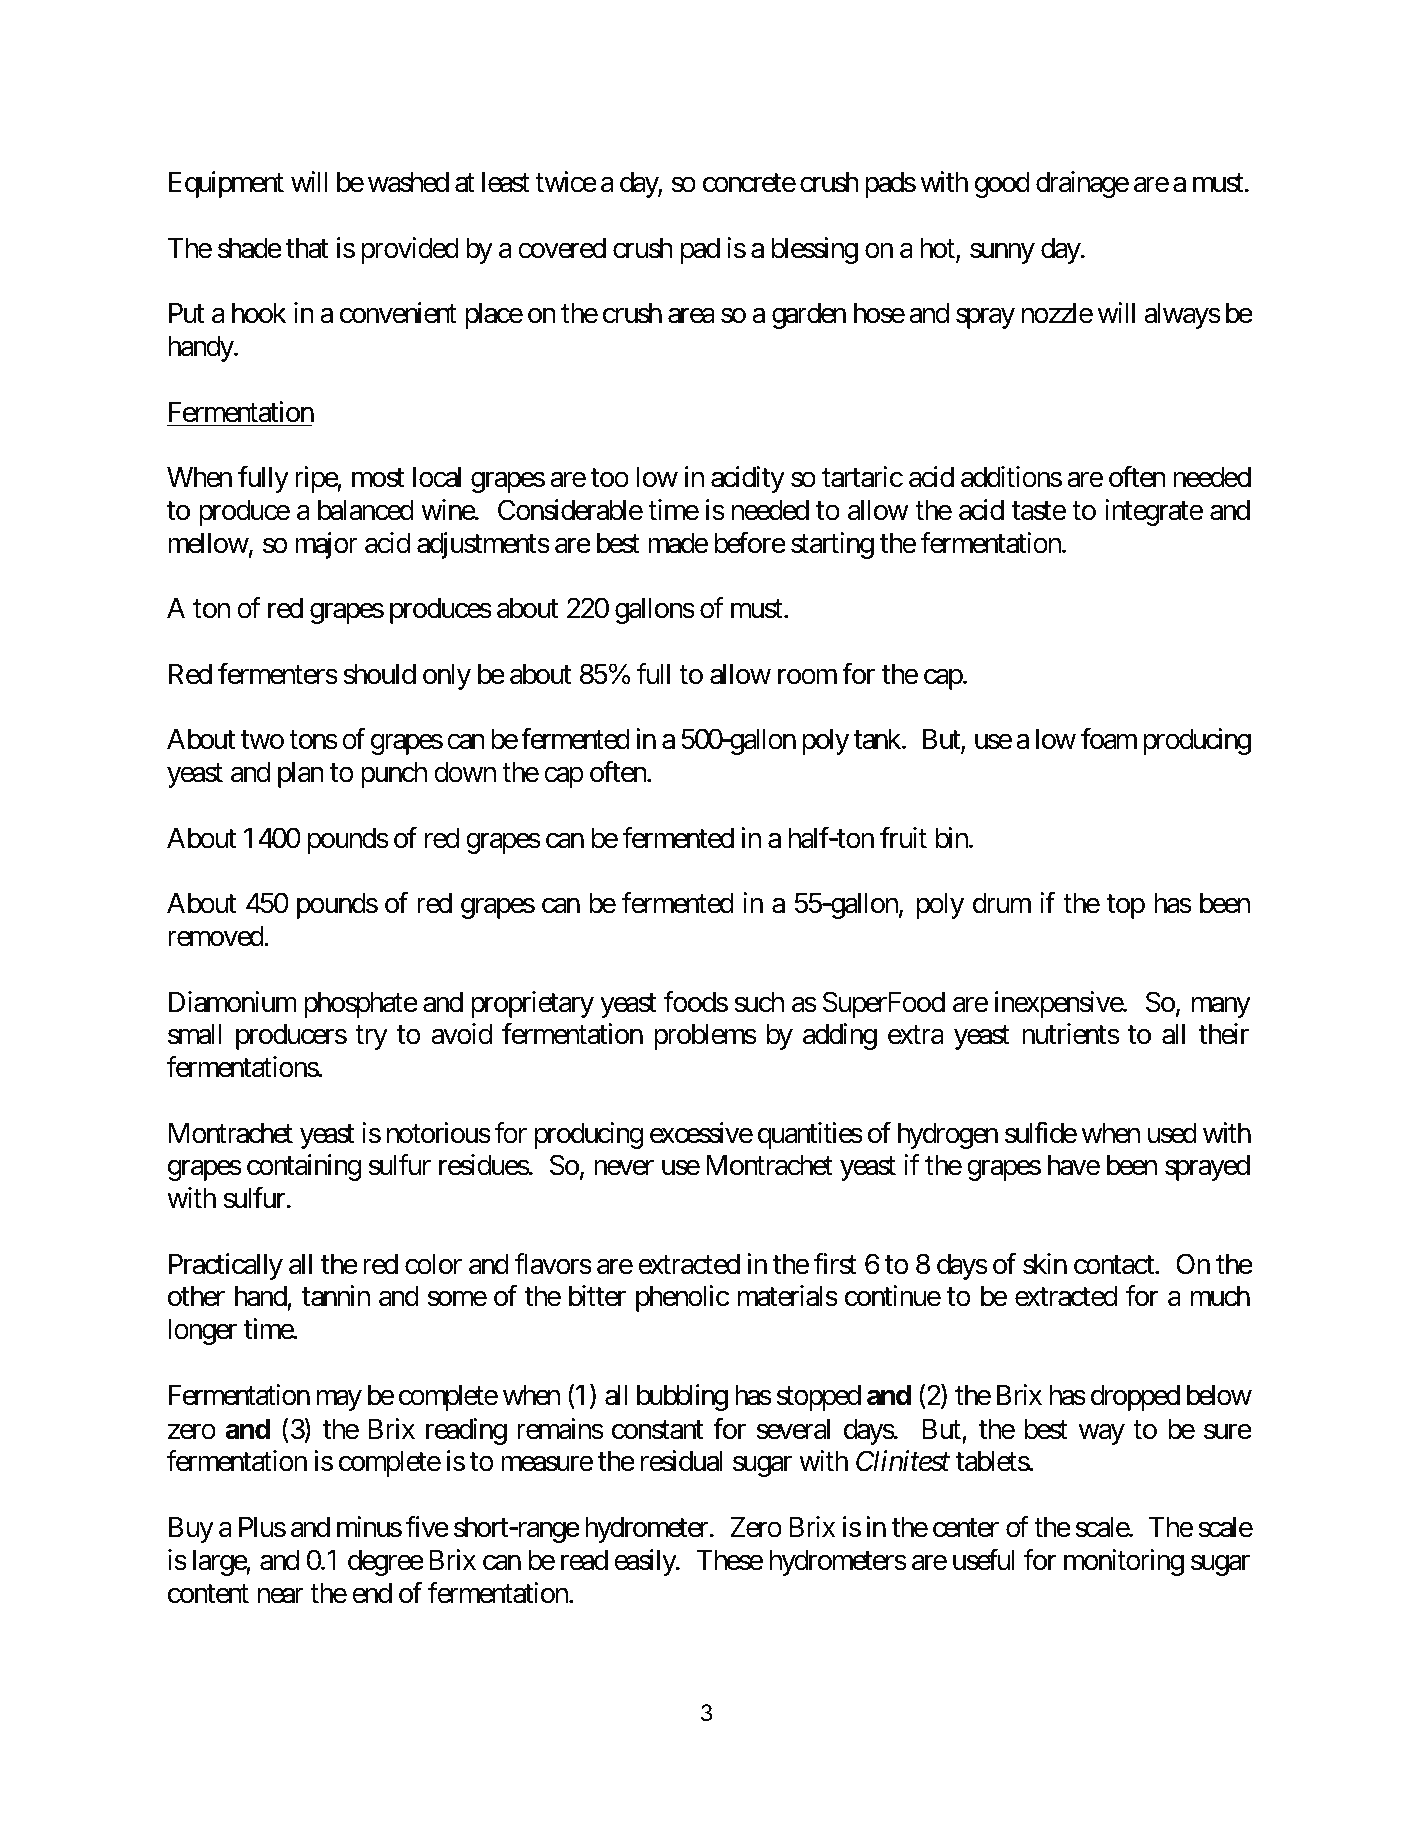 This image has width=1416, height=1833. I want to click on easily, so click(645, 1562).
